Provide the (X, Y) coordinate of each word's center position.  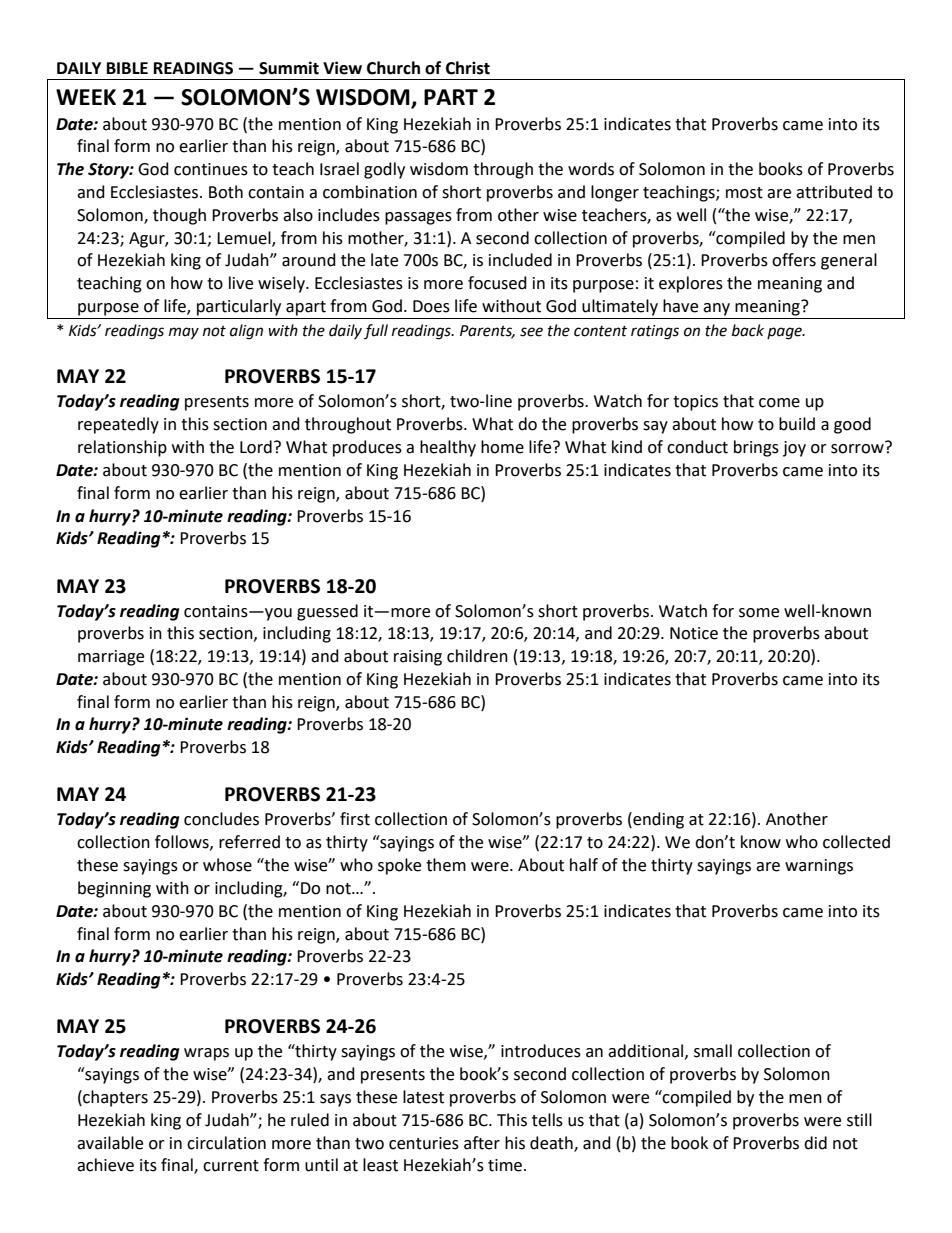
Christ (468, 68)
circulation (226, 1143)
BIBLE (127, 68)
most (744, 193)
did (815, 1143)
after (482, 1143)
